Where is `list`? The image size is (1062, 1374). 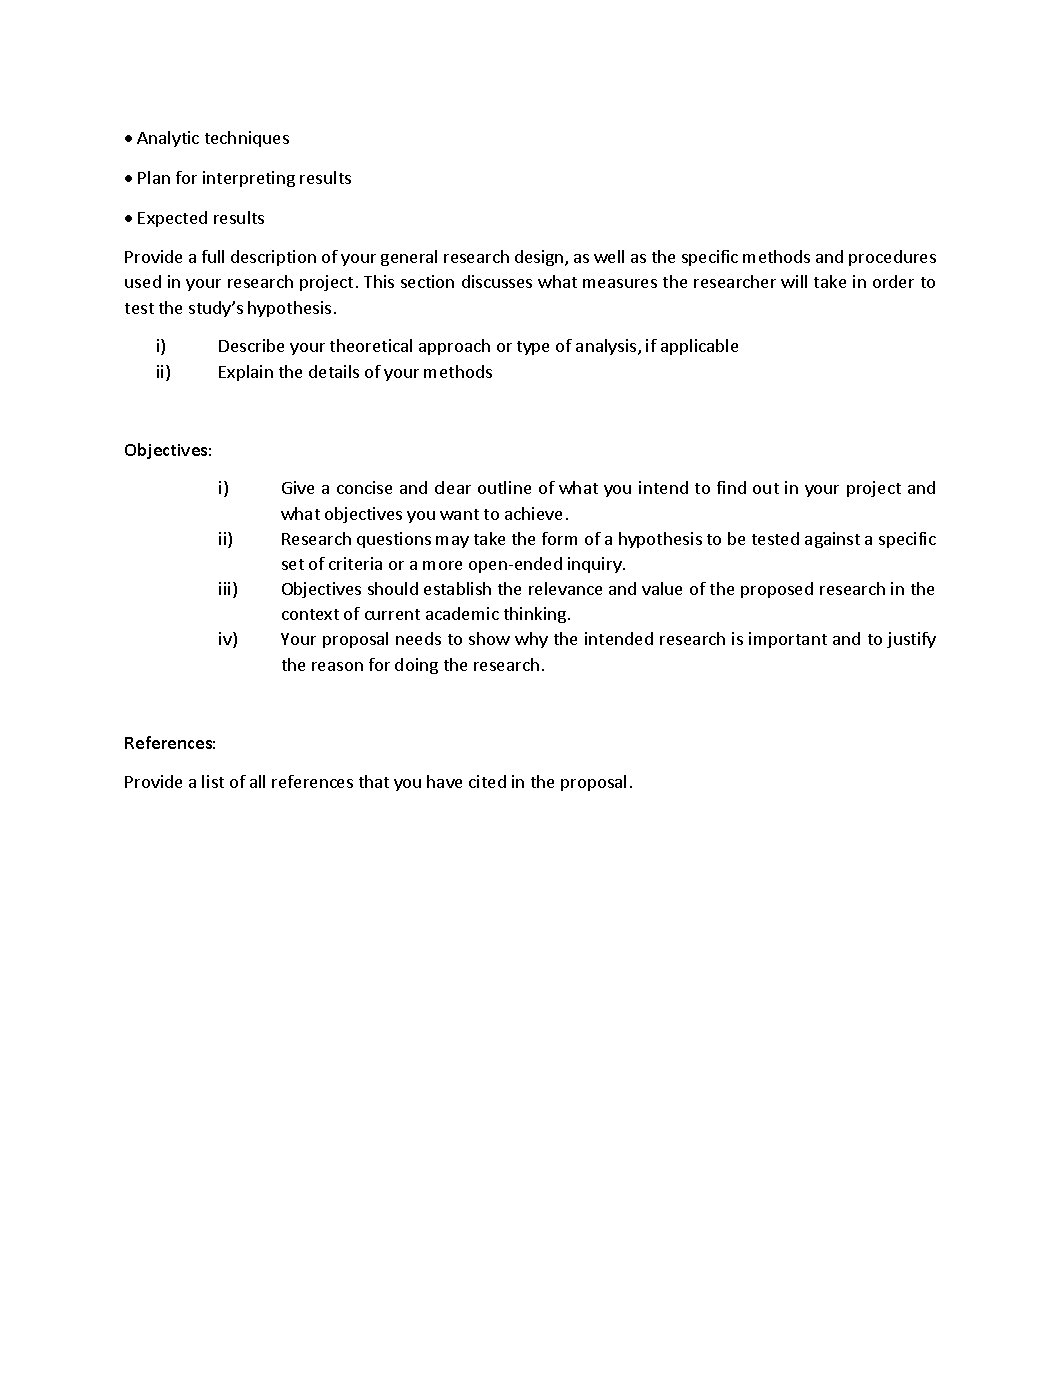 list is located at coordinates (213, 781).
